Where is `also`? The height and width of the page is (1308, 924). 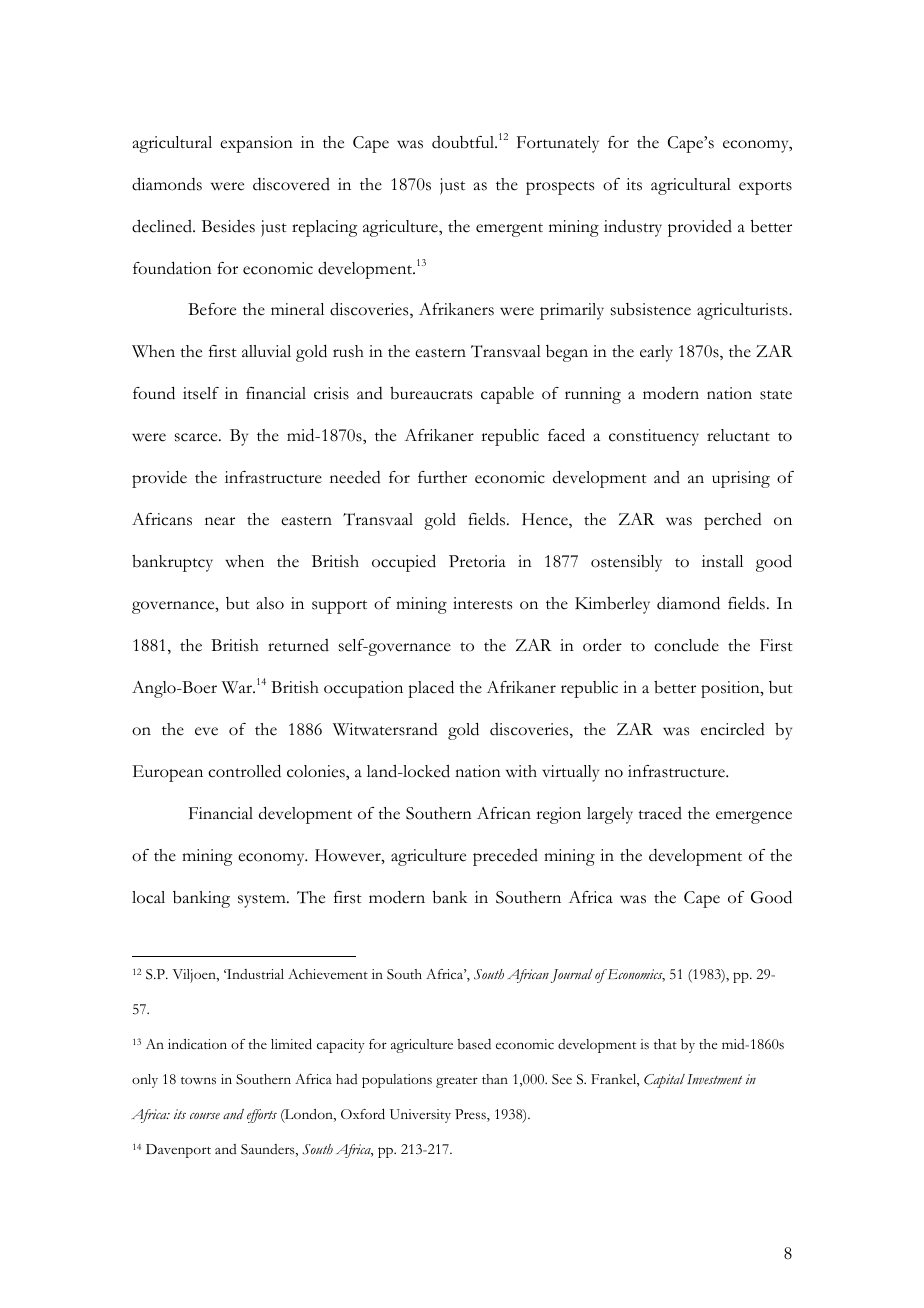
also is located at coordinates (270, 603).
